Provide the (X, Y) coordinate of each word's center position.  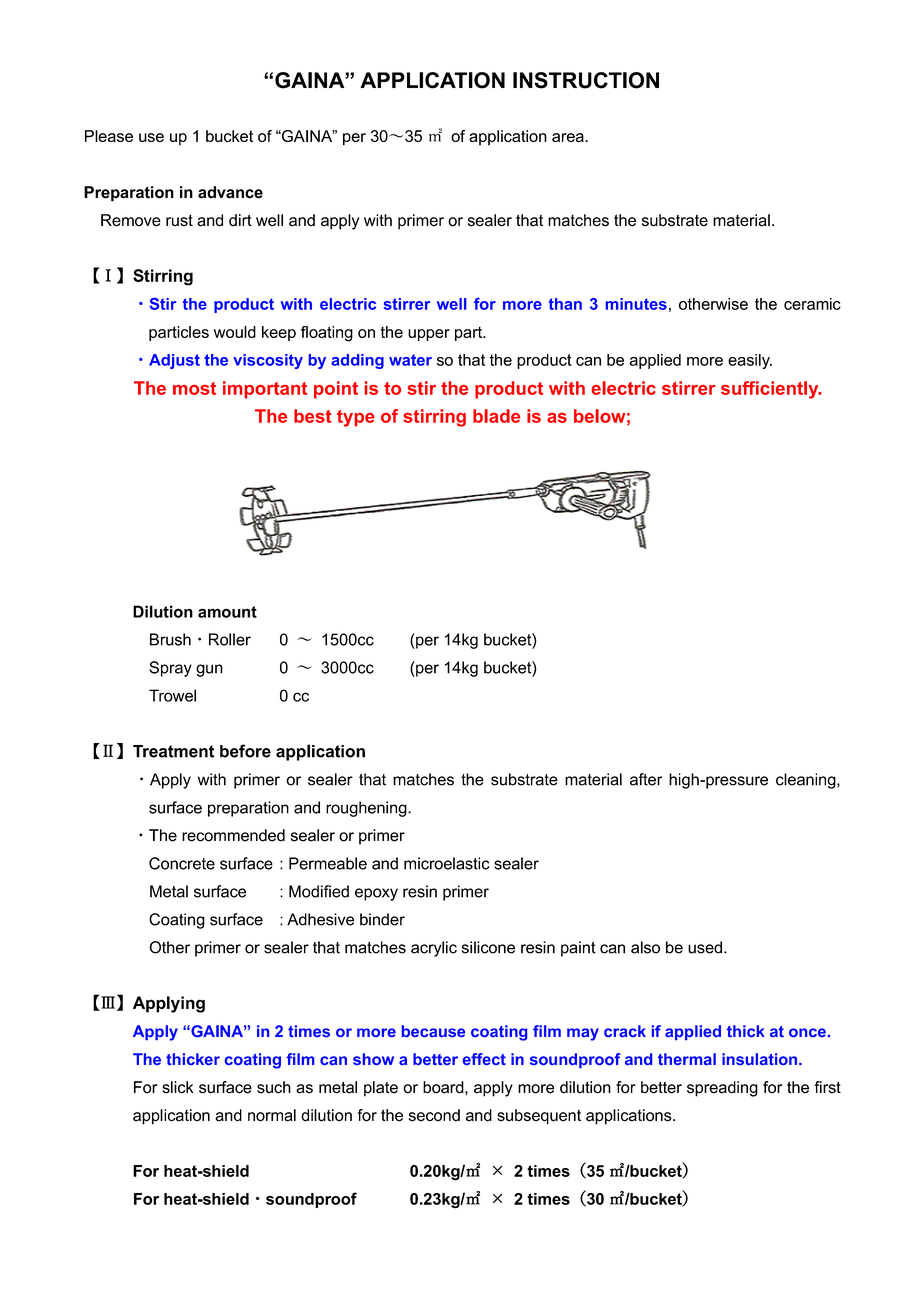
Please (109, 136)
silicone (488, 947)
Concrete (182, 863)
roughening (367, 809)
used (705, 947)
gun (209, 670)
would (235, 332)
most (194, 388)
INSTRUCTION (586, 80)
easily (750, 361)
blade (496, 416)
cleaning (807, 781)
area (569, 137)
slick (178, 1087)
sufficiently (771, 390)
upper (429, 335)
